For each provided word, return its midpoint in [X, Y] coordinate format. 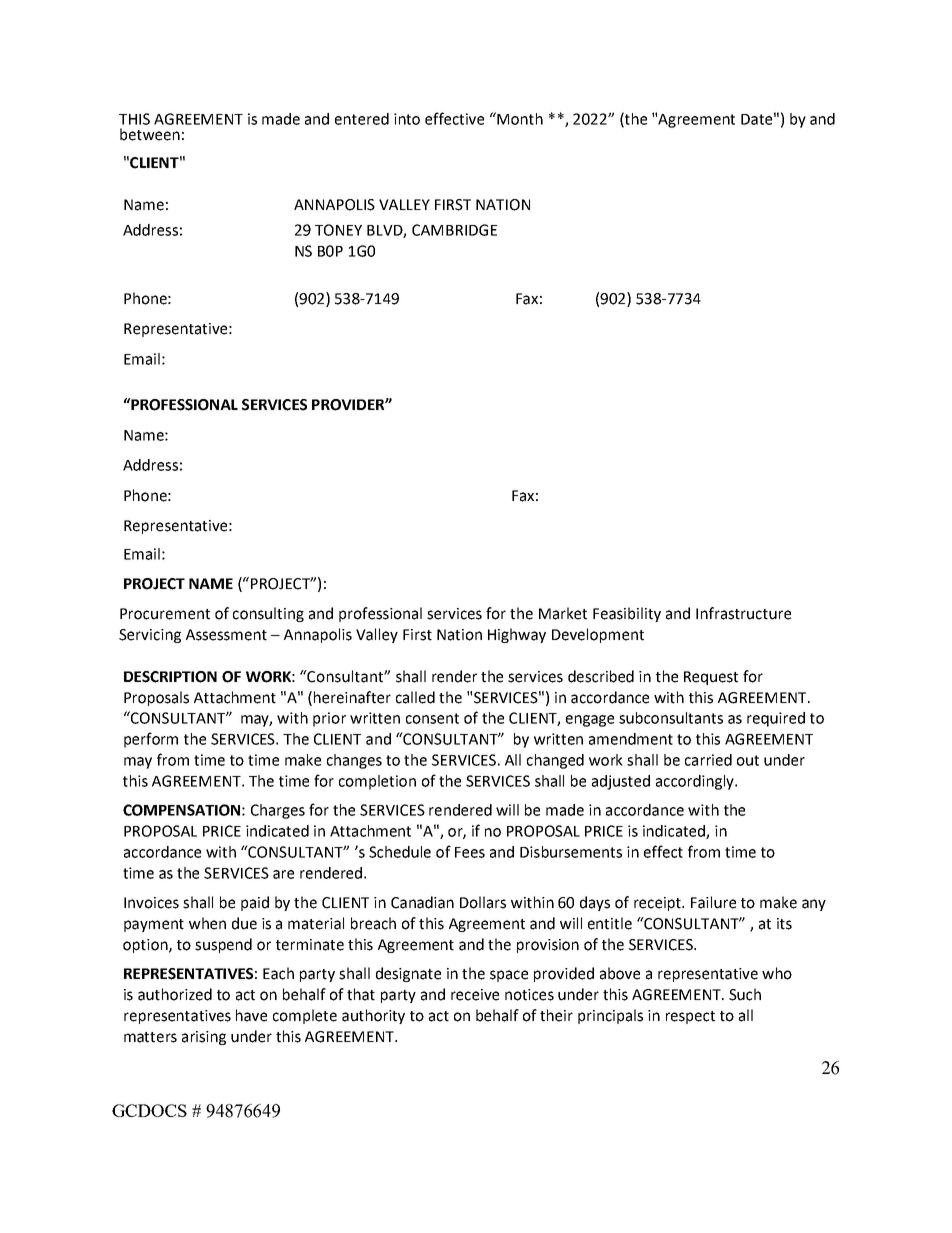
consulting [268, 614]
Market [563, 613]
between [150, 134]
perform [151, 740]
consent [432, 718]
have [251, 1015]
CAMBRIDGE [454, 230]
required [776, 719]
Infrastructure [743, 613]
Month [519, 118]
